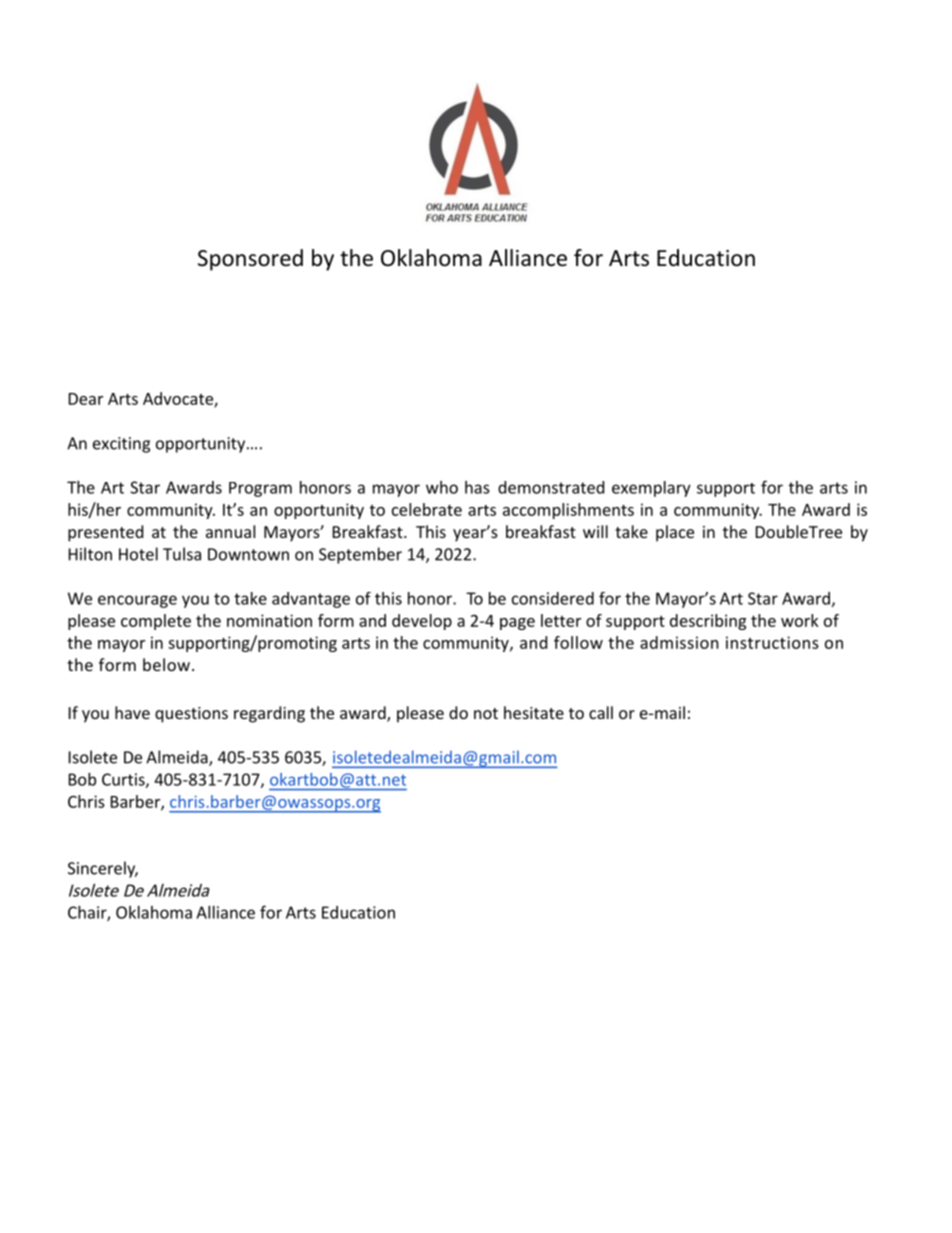  I want to click on below, so click(166, 664).
